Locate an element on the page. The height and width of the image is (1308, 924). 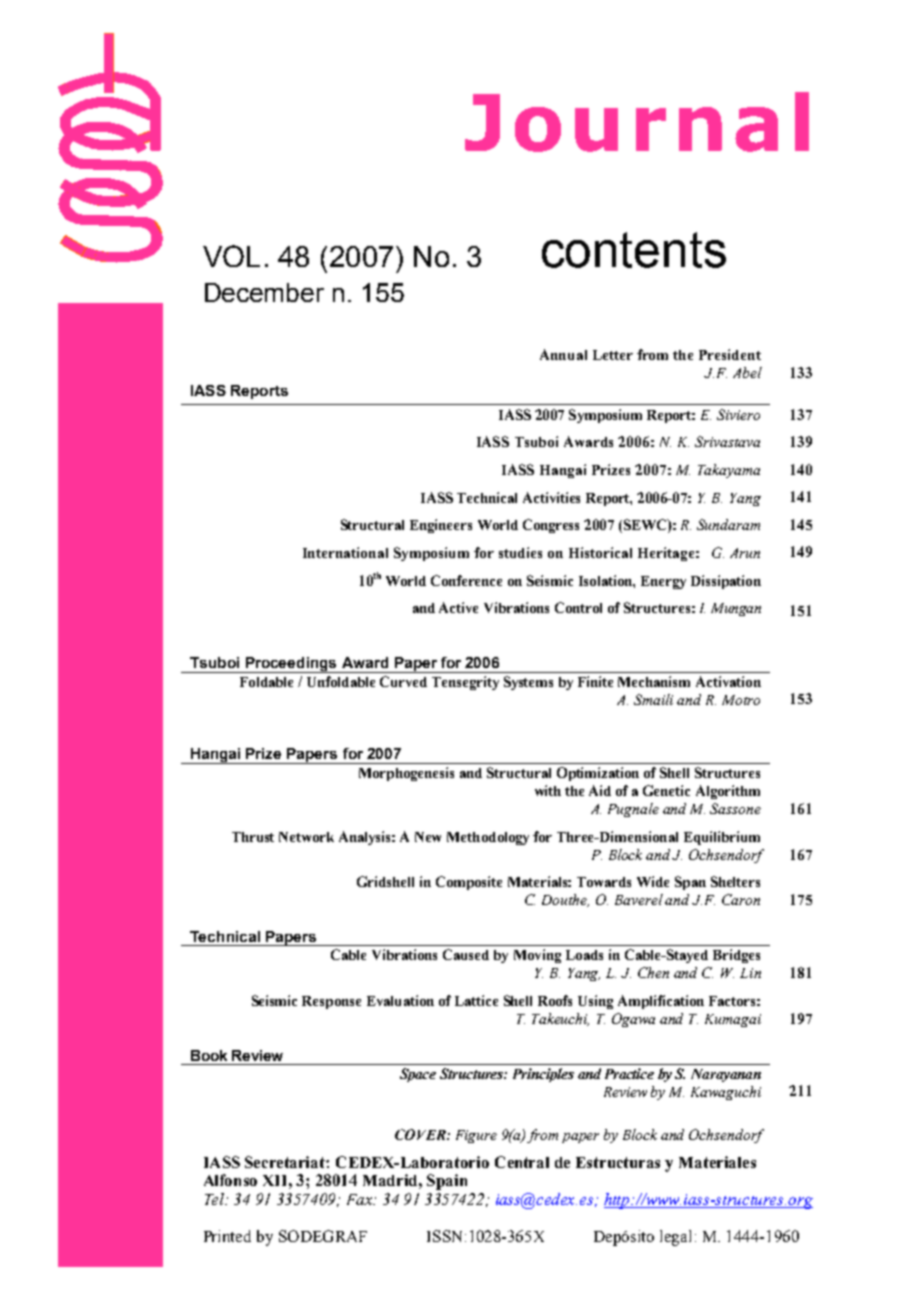
Proceedings is located at coordinates (291, 665).
